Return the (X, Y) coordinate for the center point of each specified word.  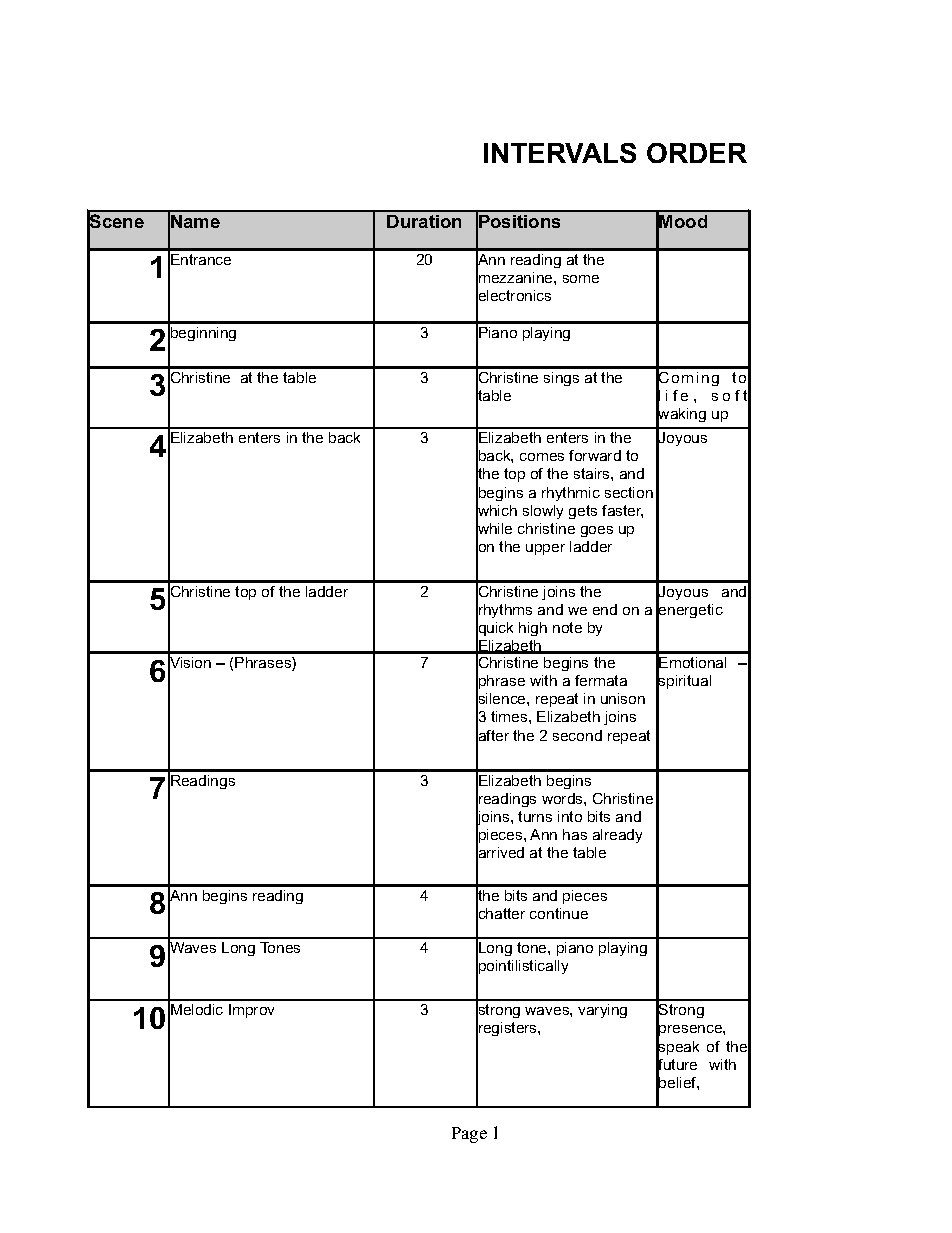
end (605, 609)
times (510, 716)
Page (469, 1135)
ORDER (697, 153)
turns (535, 816)
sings (561, 379)
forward (595, 455)
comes (542, 457)
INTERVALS (560, 153)
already (617, 836)
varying (602, 1011)
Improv (251, 1011)
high (533, 629)
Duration (424, 221)
